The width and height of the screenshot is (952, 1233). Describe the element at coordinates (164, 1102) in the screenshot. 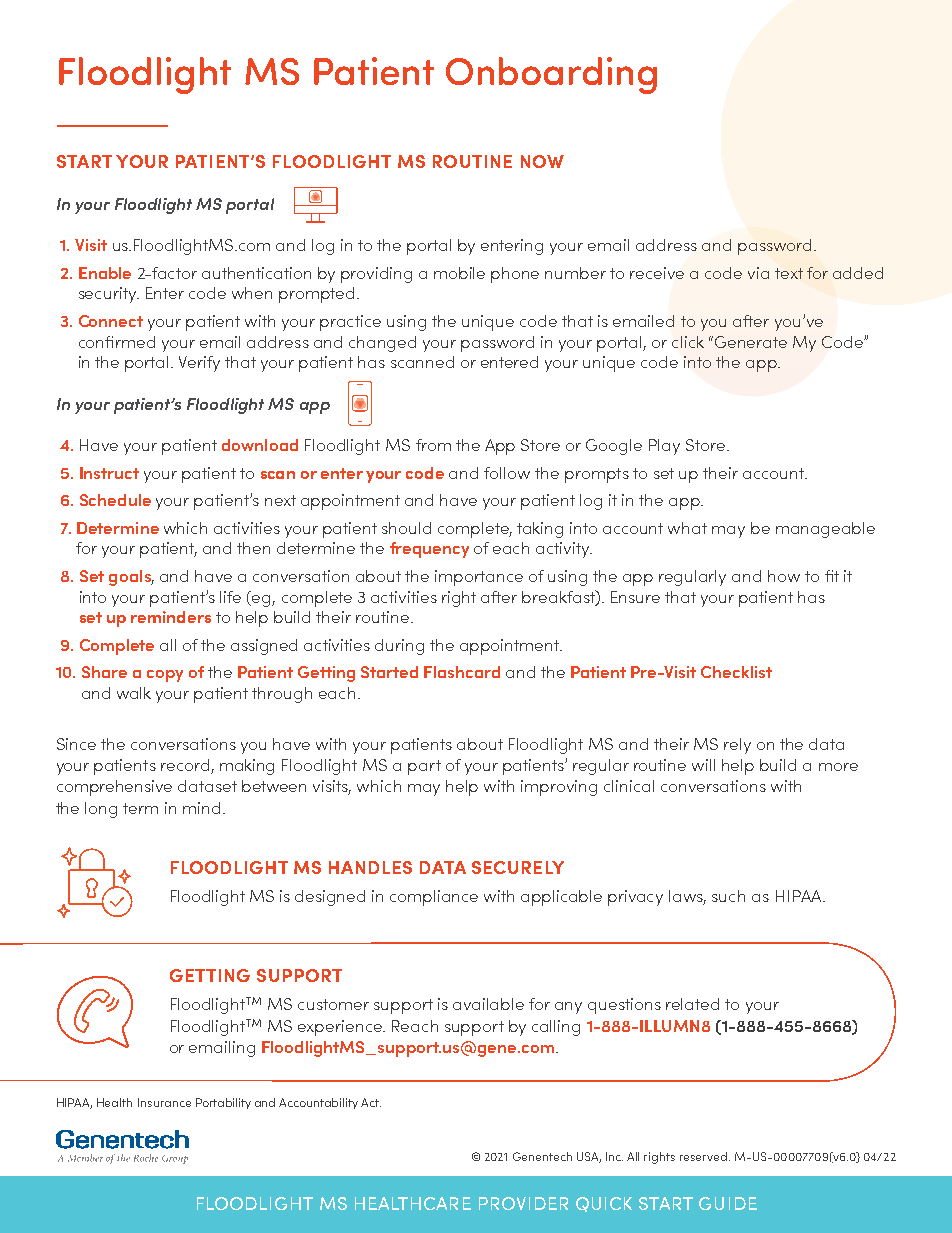

I see `Insurance` at that location.
